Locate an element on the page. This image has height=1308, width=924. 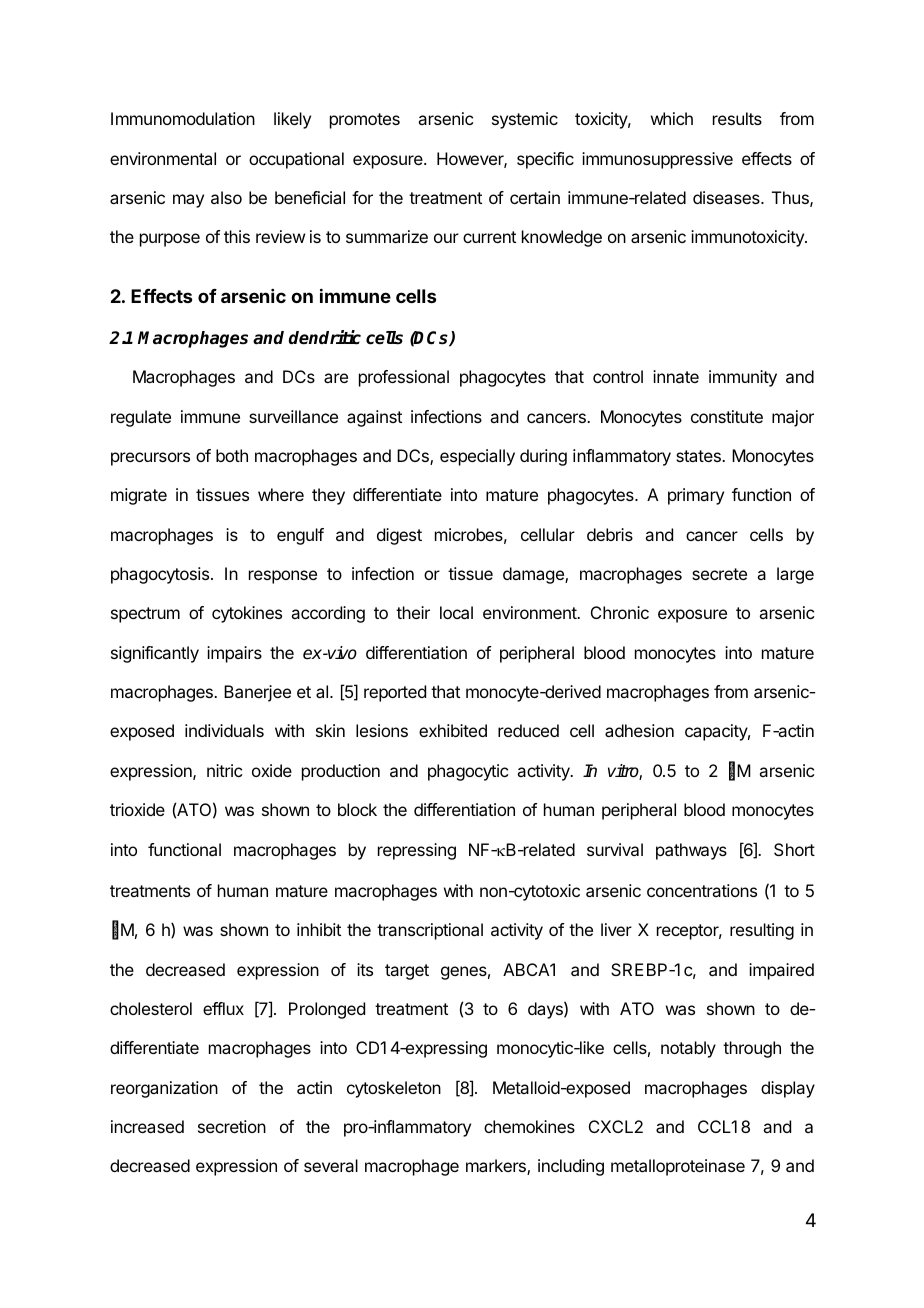
also is located at coordinates (226, 197).
